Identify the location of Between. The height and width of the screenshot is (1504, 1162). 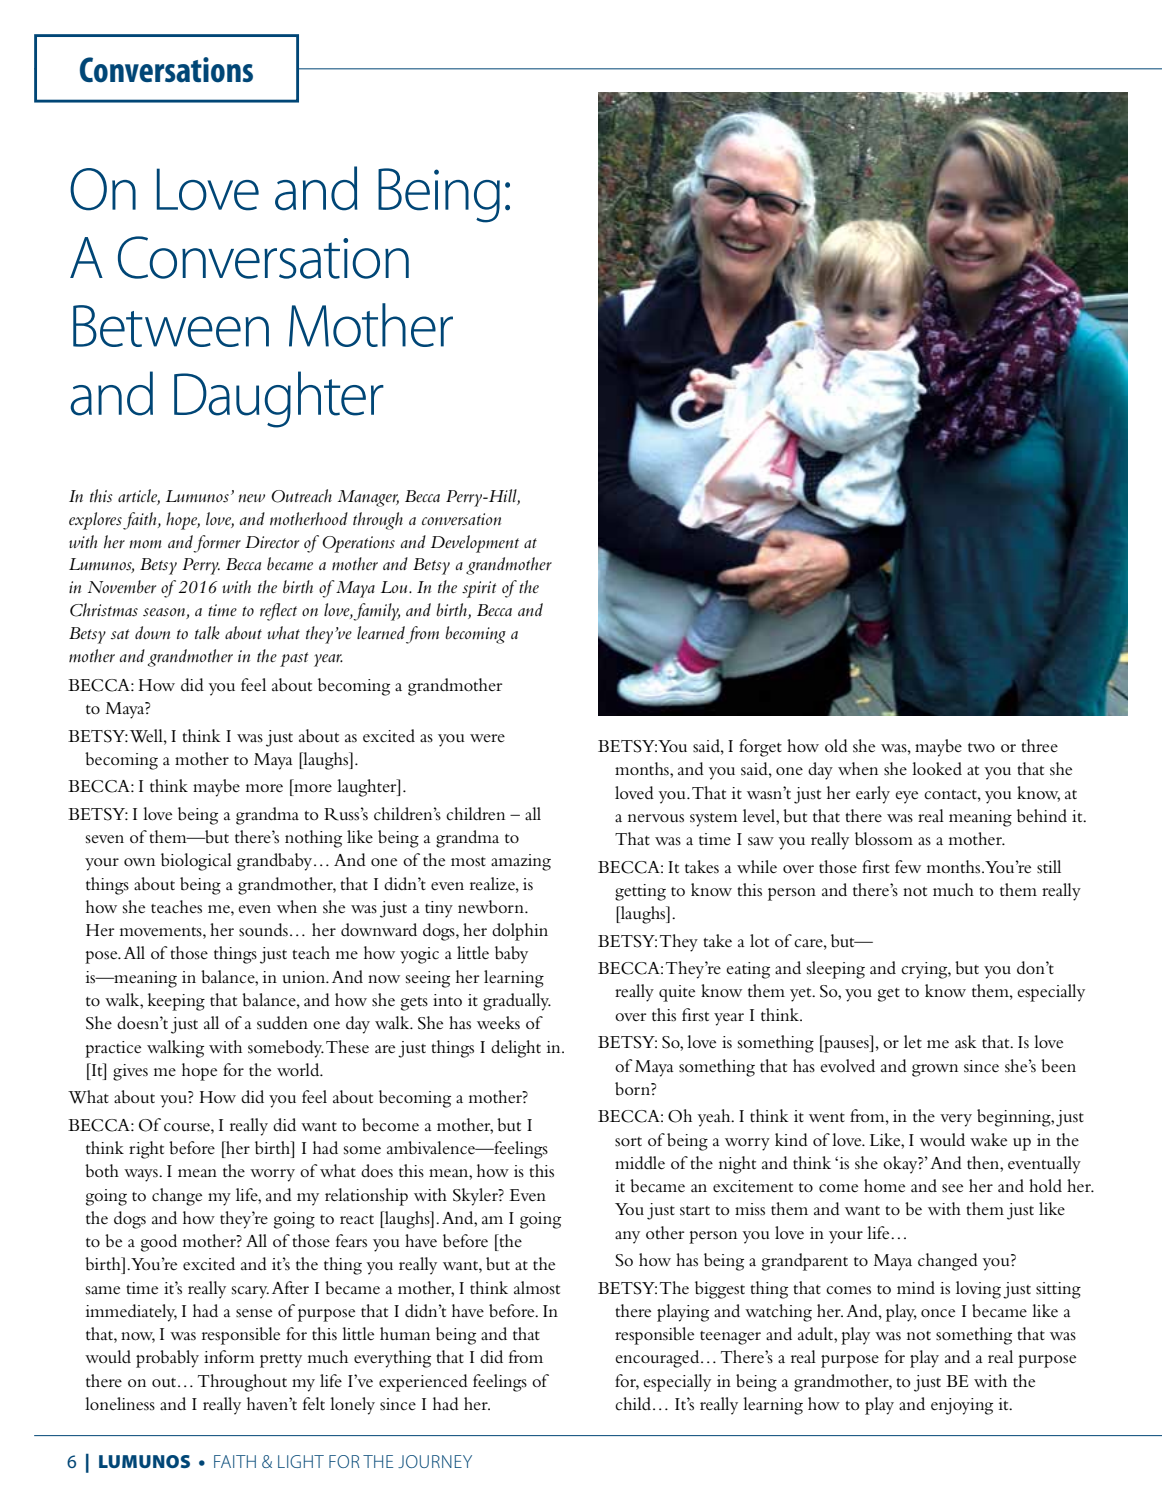
(171, 326).
